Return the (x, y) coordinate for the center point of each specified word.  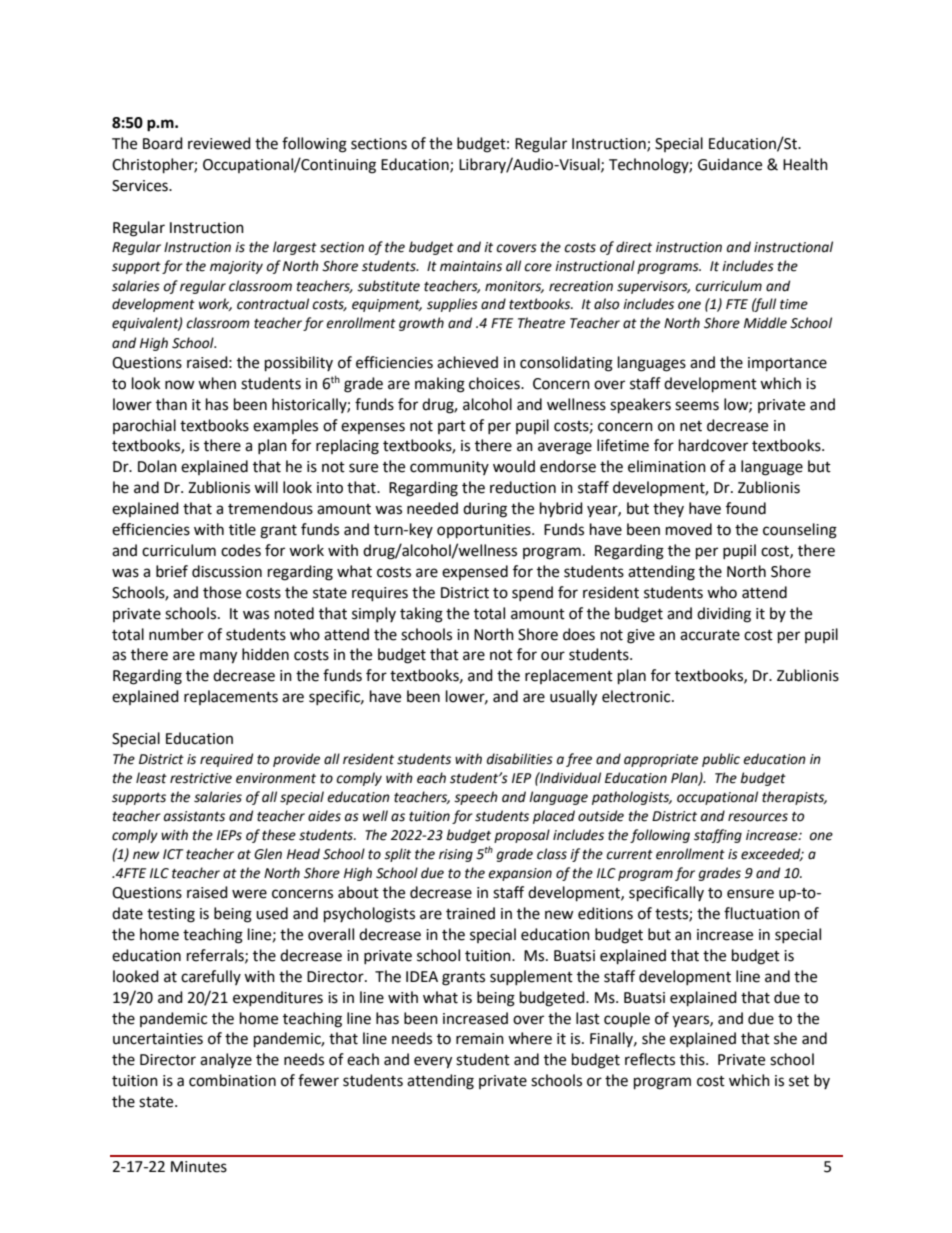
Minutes (199, 1167)
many (218, 657)
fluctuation (762, 913)
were (249, 894)
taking (421, 615)
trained (470, 913)
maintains (471, 266)
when (217, 383)
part (452, 427)
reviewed (219, 143)
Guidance (730, 164)
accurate (710, 635)
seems (697, 406)
